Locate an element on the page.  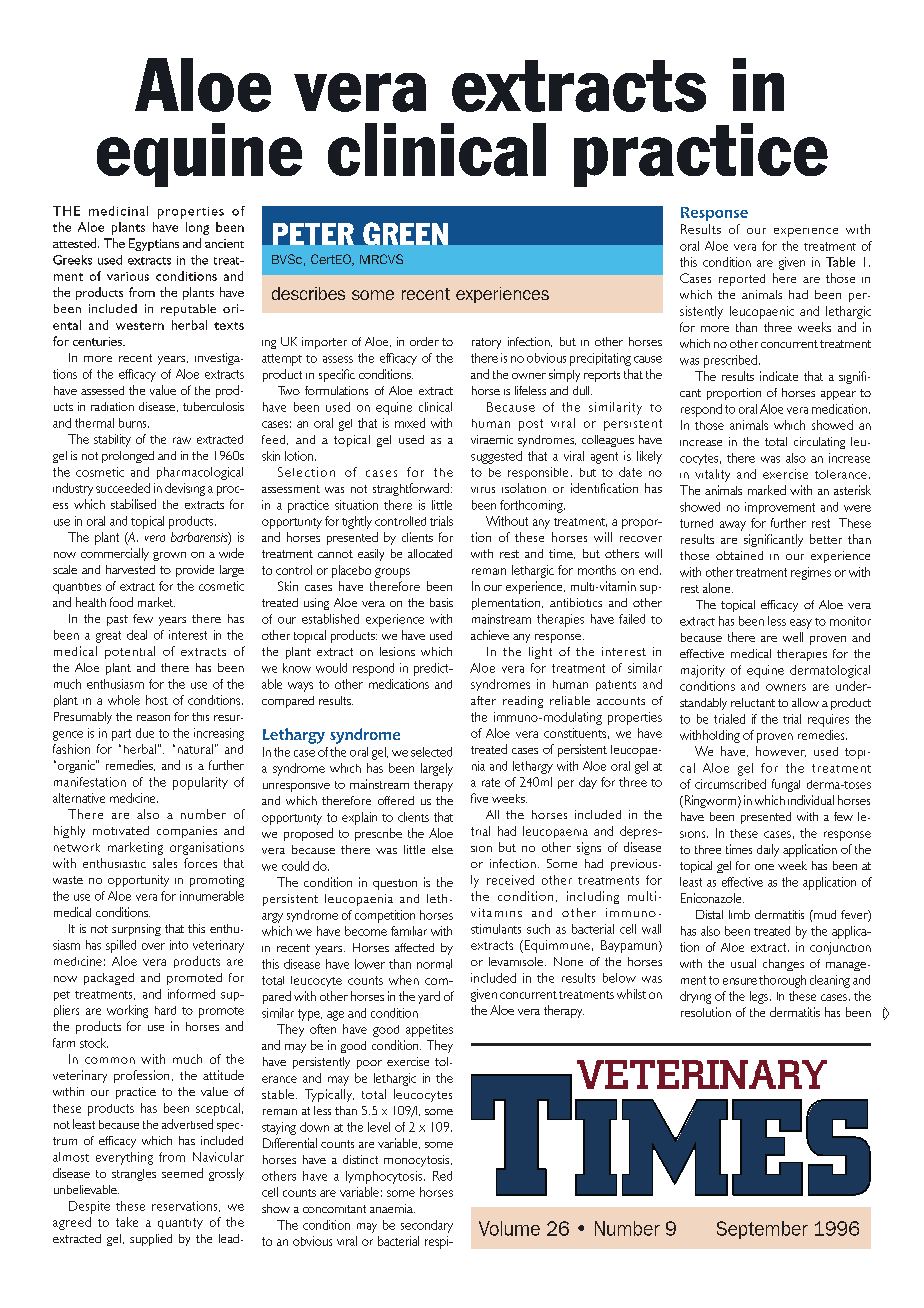
allocated is located at coordinates (430, 553).
